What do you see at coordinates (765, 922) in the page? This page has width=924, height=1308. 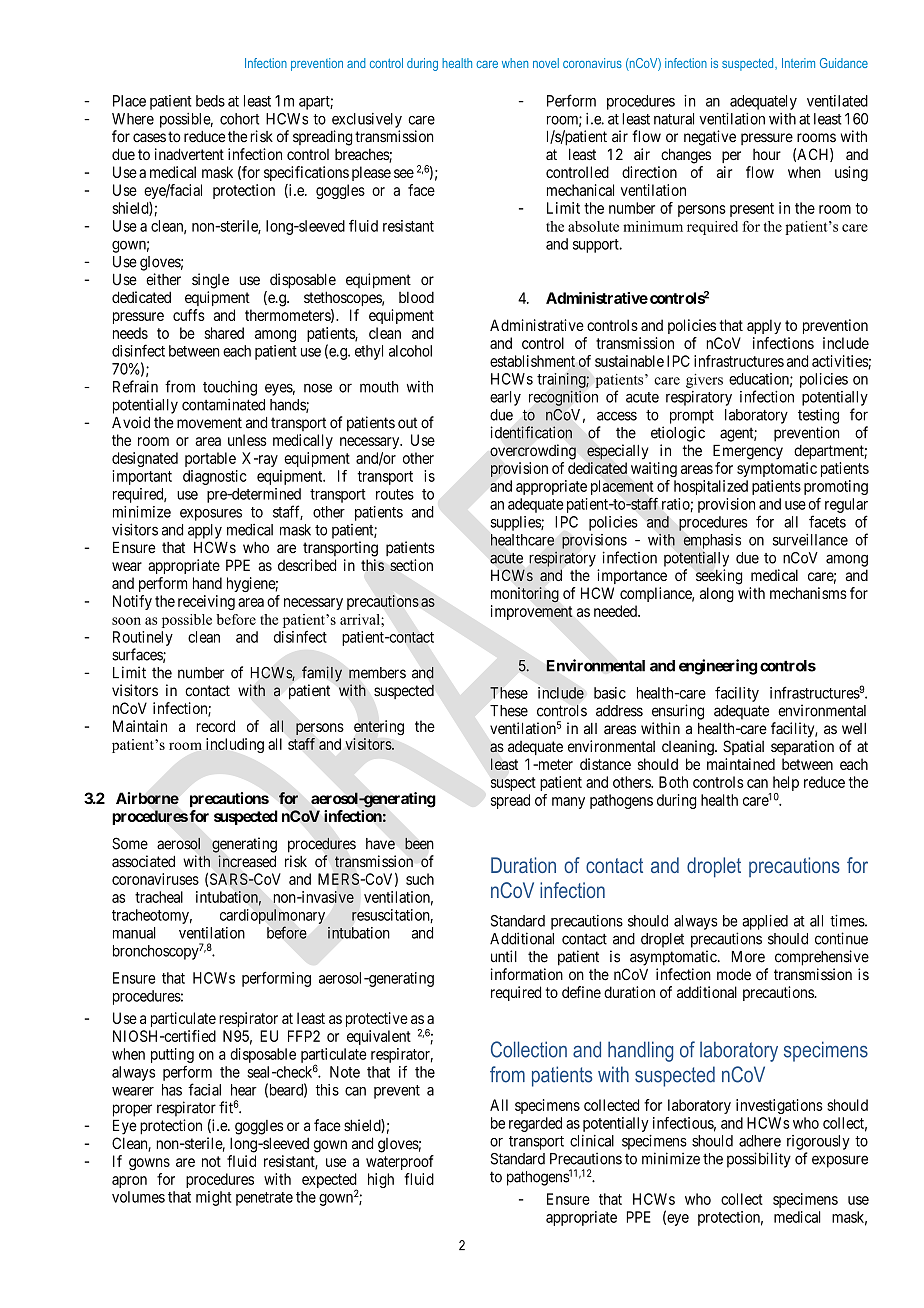 I see `applied` at bounding box center [765, 922].
